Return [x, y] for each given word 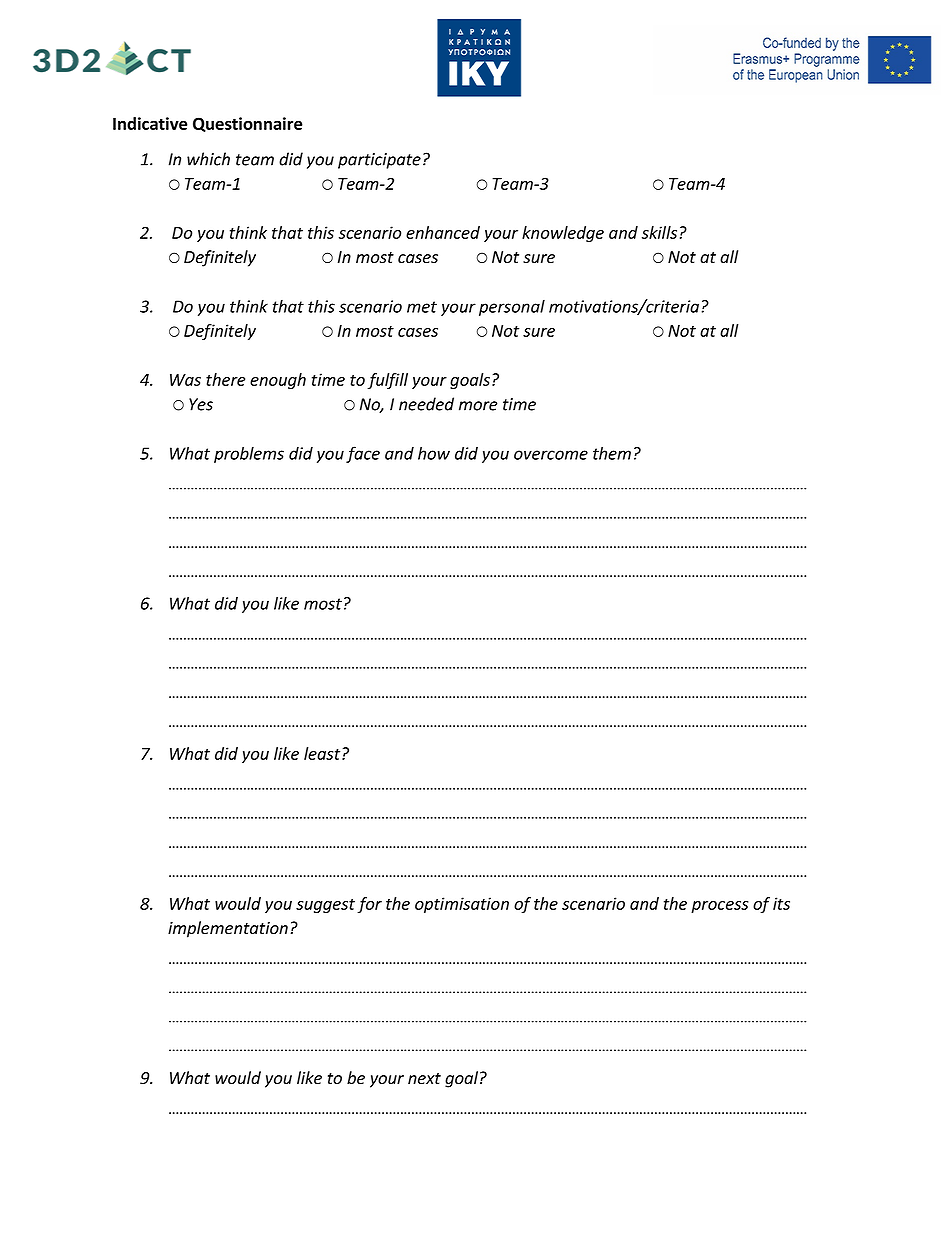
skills [659, 232]
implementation [228, 929]
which [208, 159]
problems [249, 454]
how [434, 453]
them [612, 453]
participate [379, 161]
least [323, 753]
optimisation [462, 905]
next [424, 1079]
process [720, 907]
